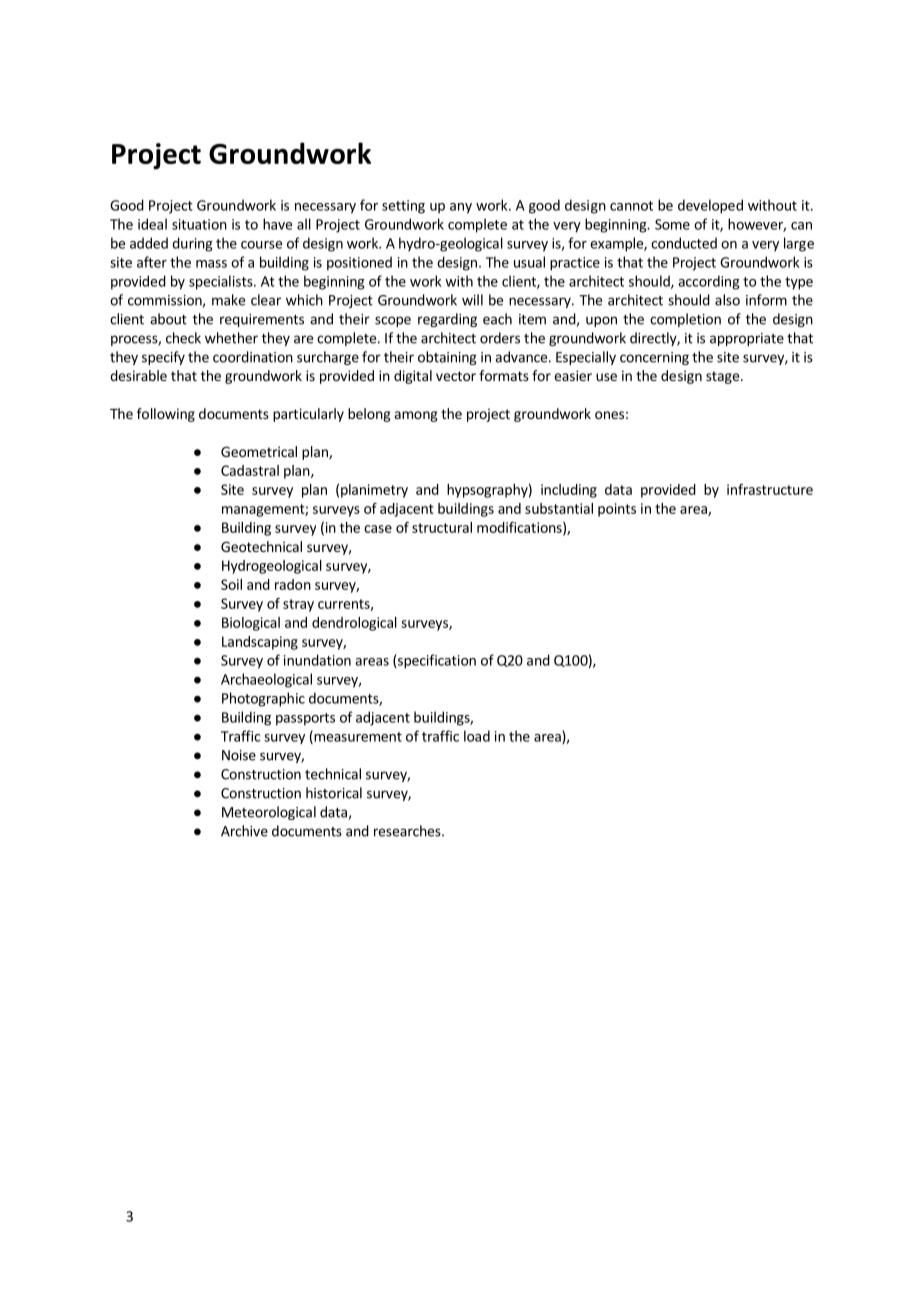 This page has width=924, height=1307. I want to click on Geometrical, so click(259, 451).
